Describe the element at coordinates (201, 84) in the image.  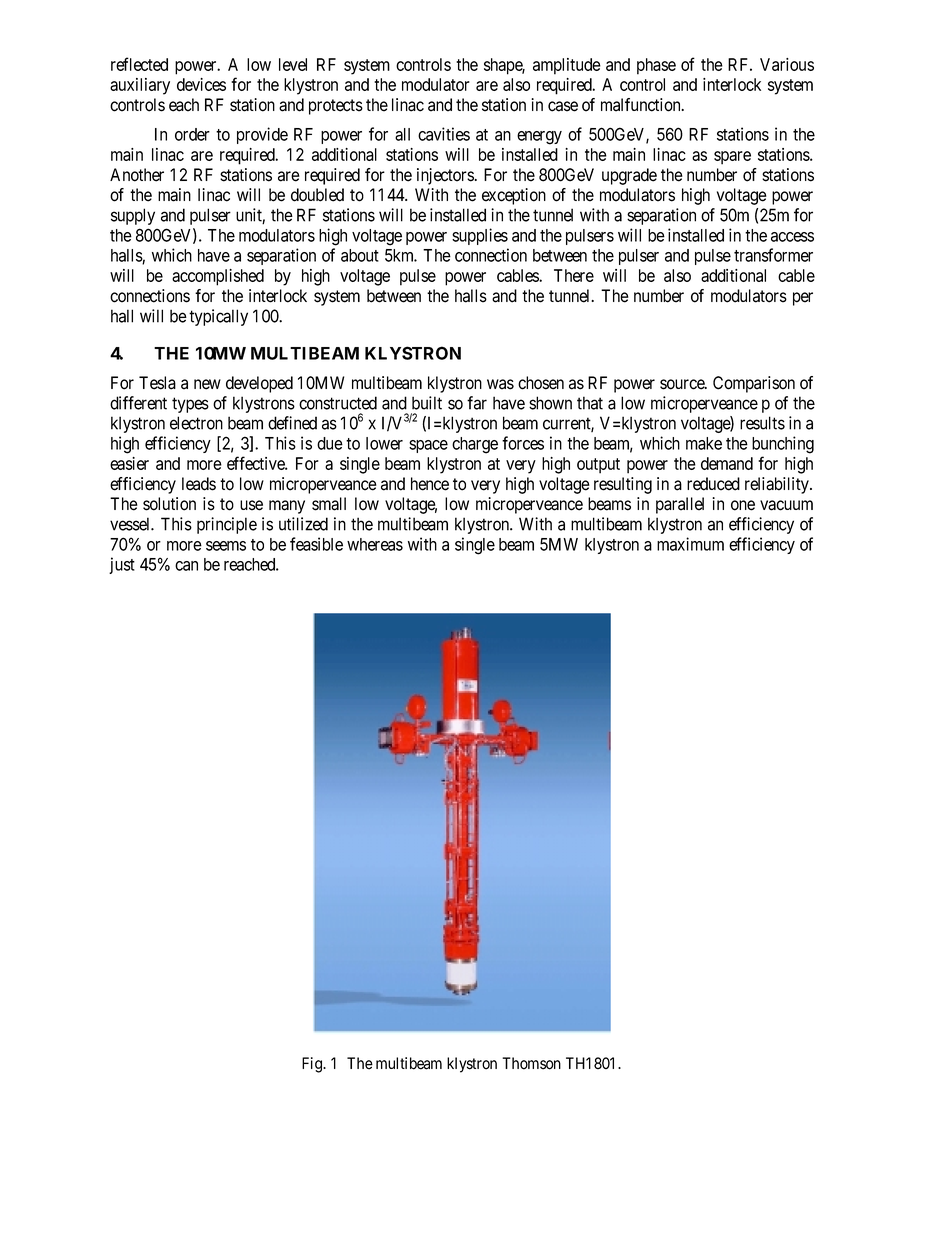
I see `devices` at that location.
